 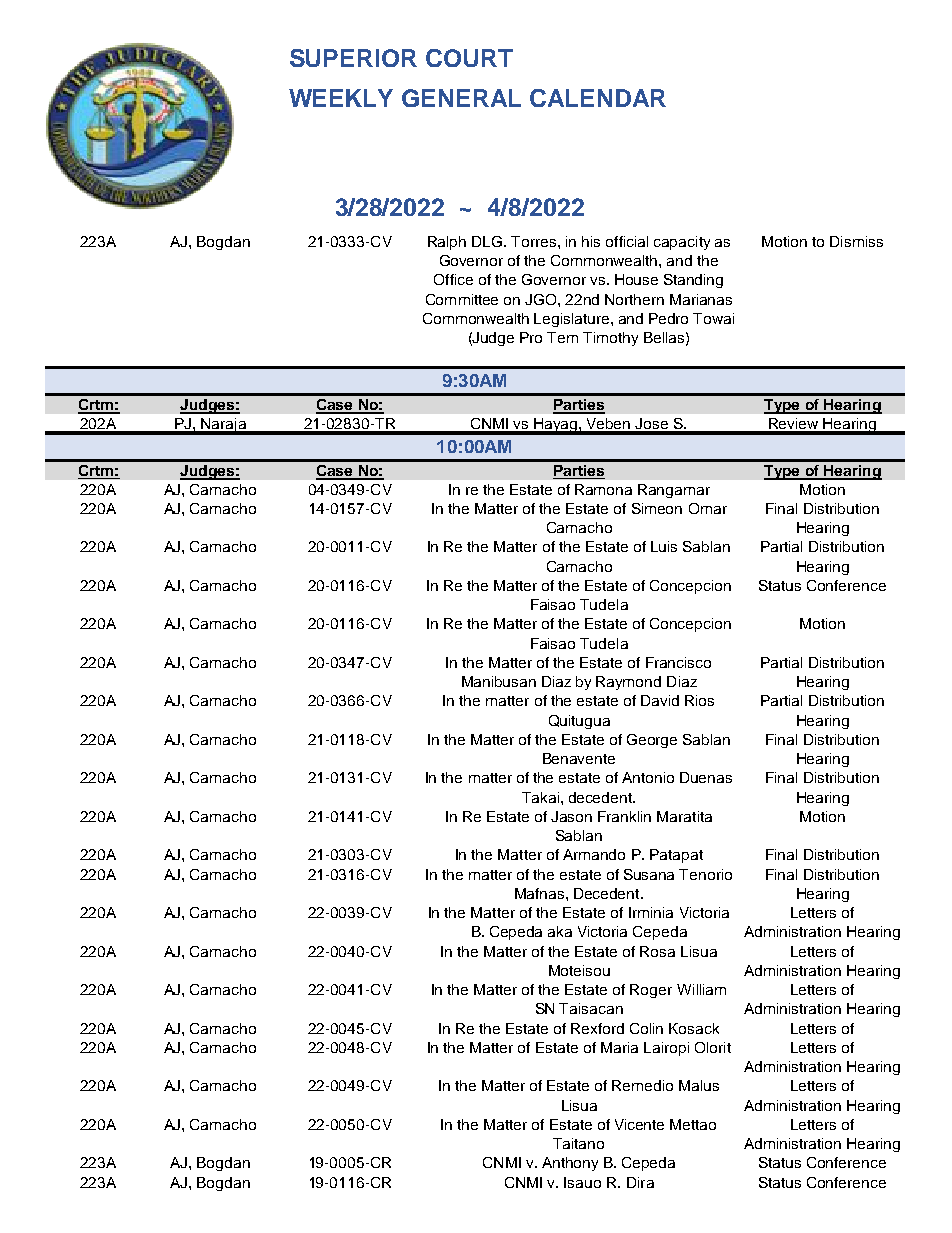 I want to click on Ramona, so click(x=603, y=489).
